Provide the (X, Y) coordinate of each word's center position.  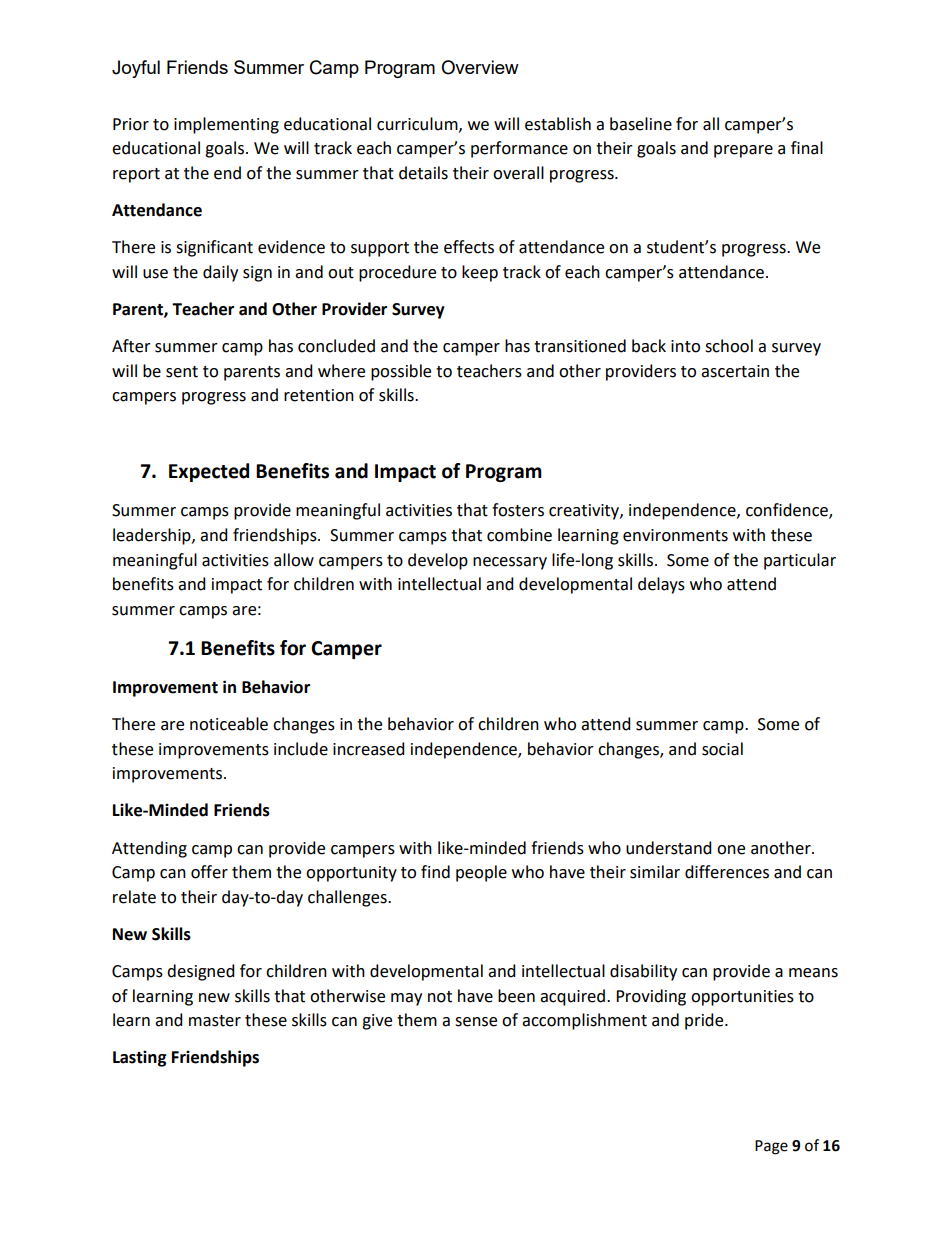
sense (476, 1022)
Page (771, 1147)
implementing (226, 125)
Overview (480, 67)
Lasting (140, 1058)
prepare (743, 151)
